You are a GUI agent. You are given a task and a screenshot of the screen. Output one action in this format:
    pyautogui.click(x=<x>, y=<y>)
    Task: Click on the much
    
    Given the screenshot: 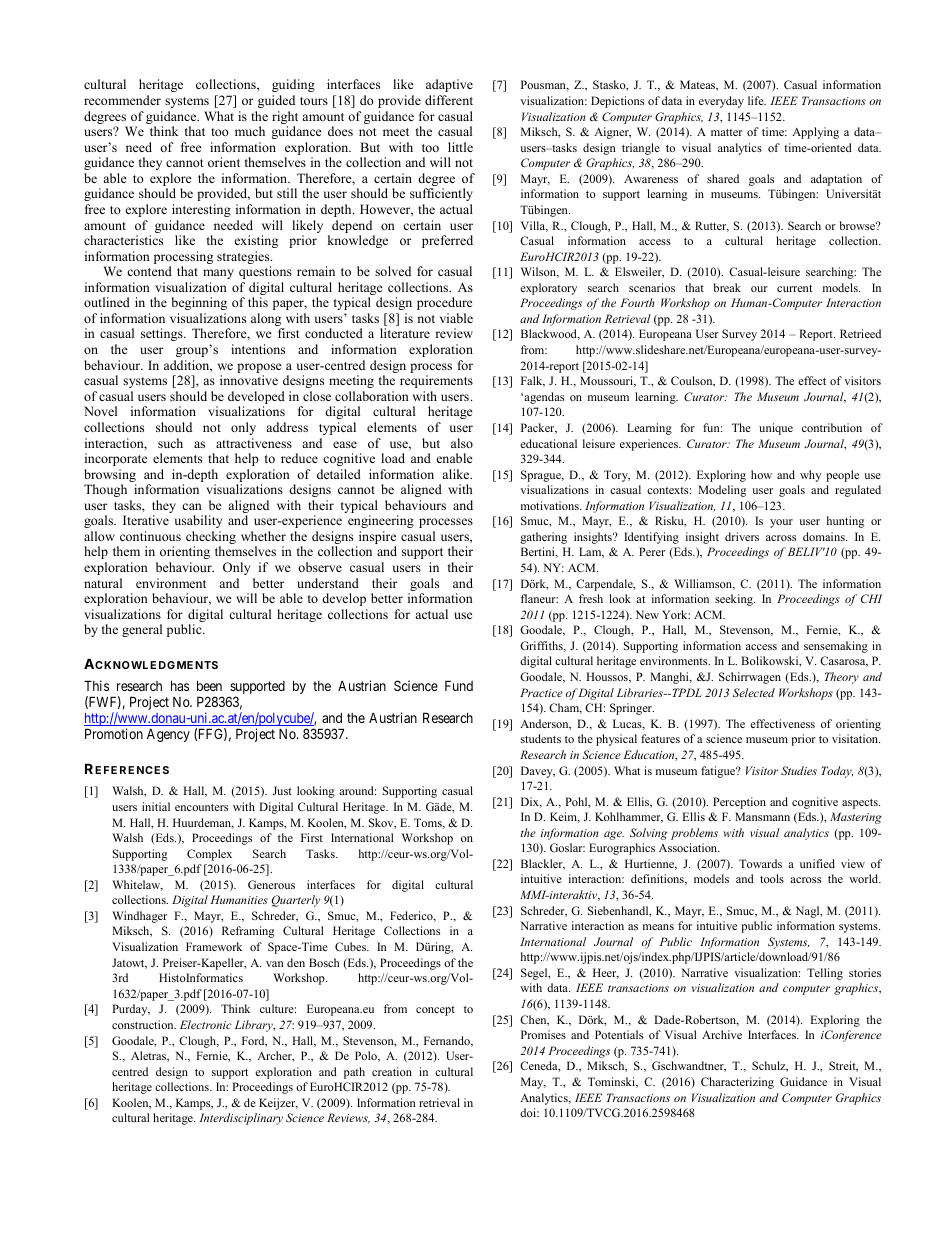 What is the action you would take?
    pyautogui.click(x=250, y=131)
